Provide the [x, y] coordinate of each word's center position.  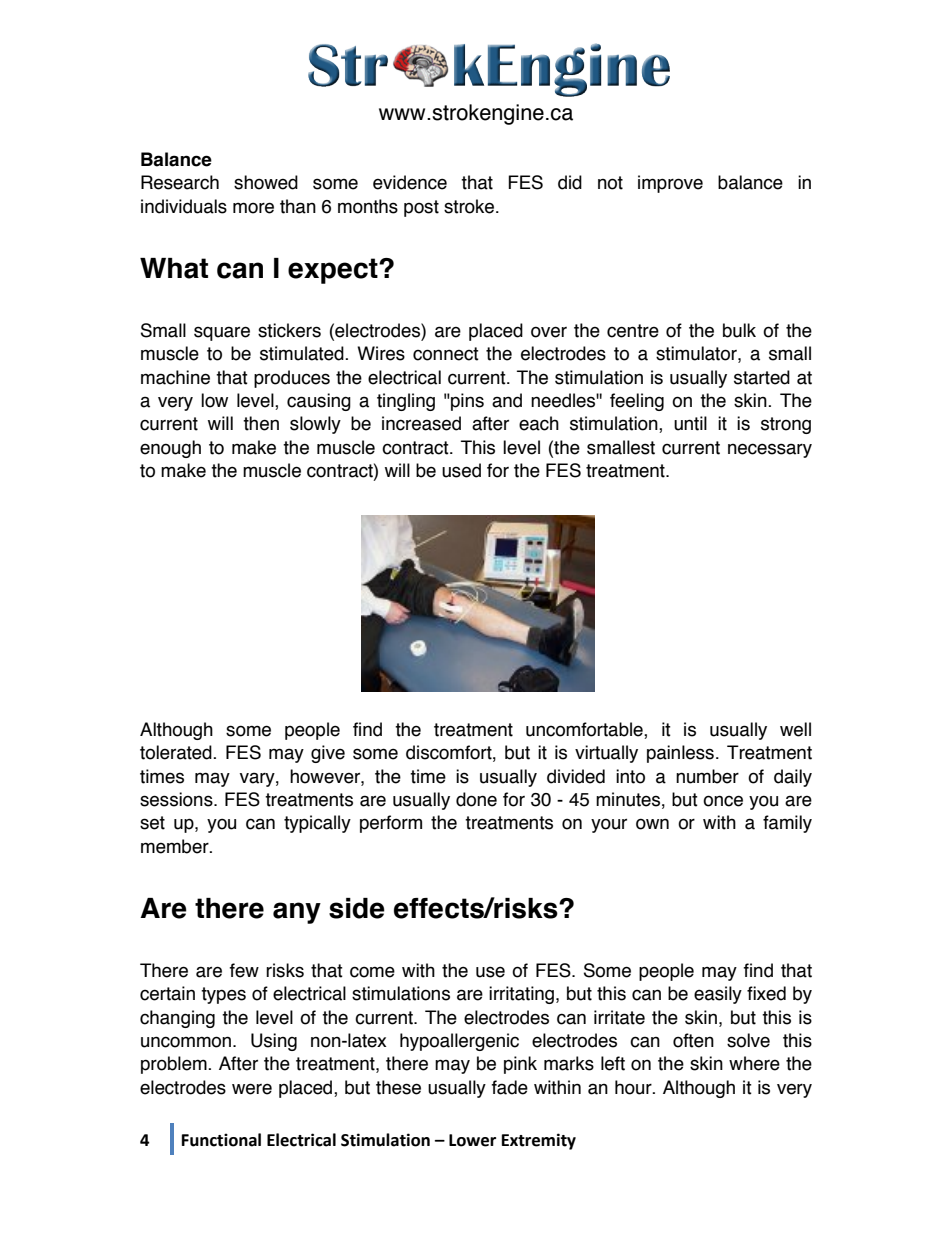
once [723, 801]
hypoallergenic [459, 1042]
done [476, 799]
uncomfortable [585, 730]
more [253, 208]
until [690, 423]
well [795, 729]
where [754, 1063]
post [421, 208]
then [261, 423]
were [252, 1089]
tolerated [177, 752]
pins [466, 402]
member [176, 846]
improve [670, 184]
